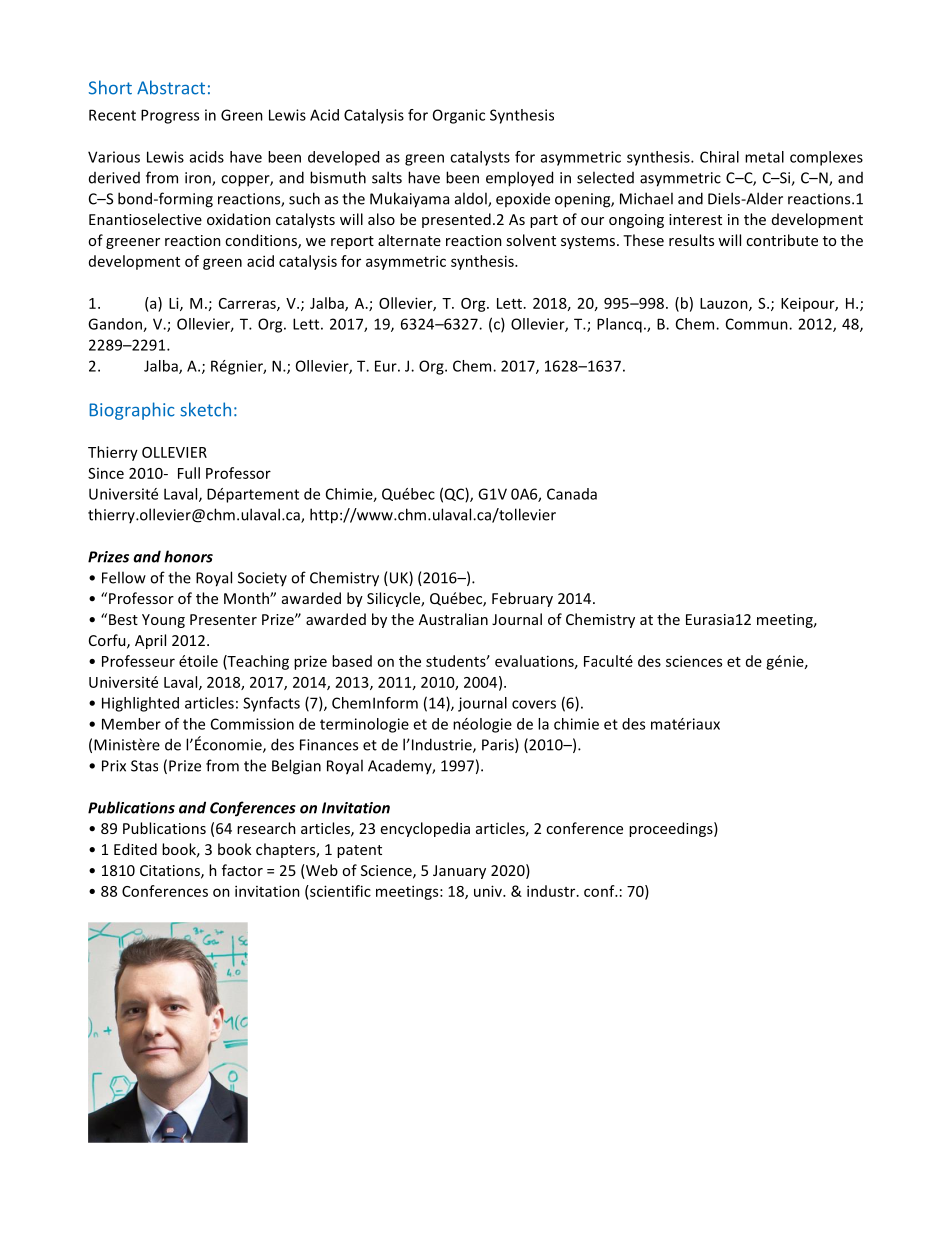 Image resolution: width=952 pixels, height=1233 pixels. Describe the element at coordinates (170, 116) in the screenshot. I see `Progress` at that location.
